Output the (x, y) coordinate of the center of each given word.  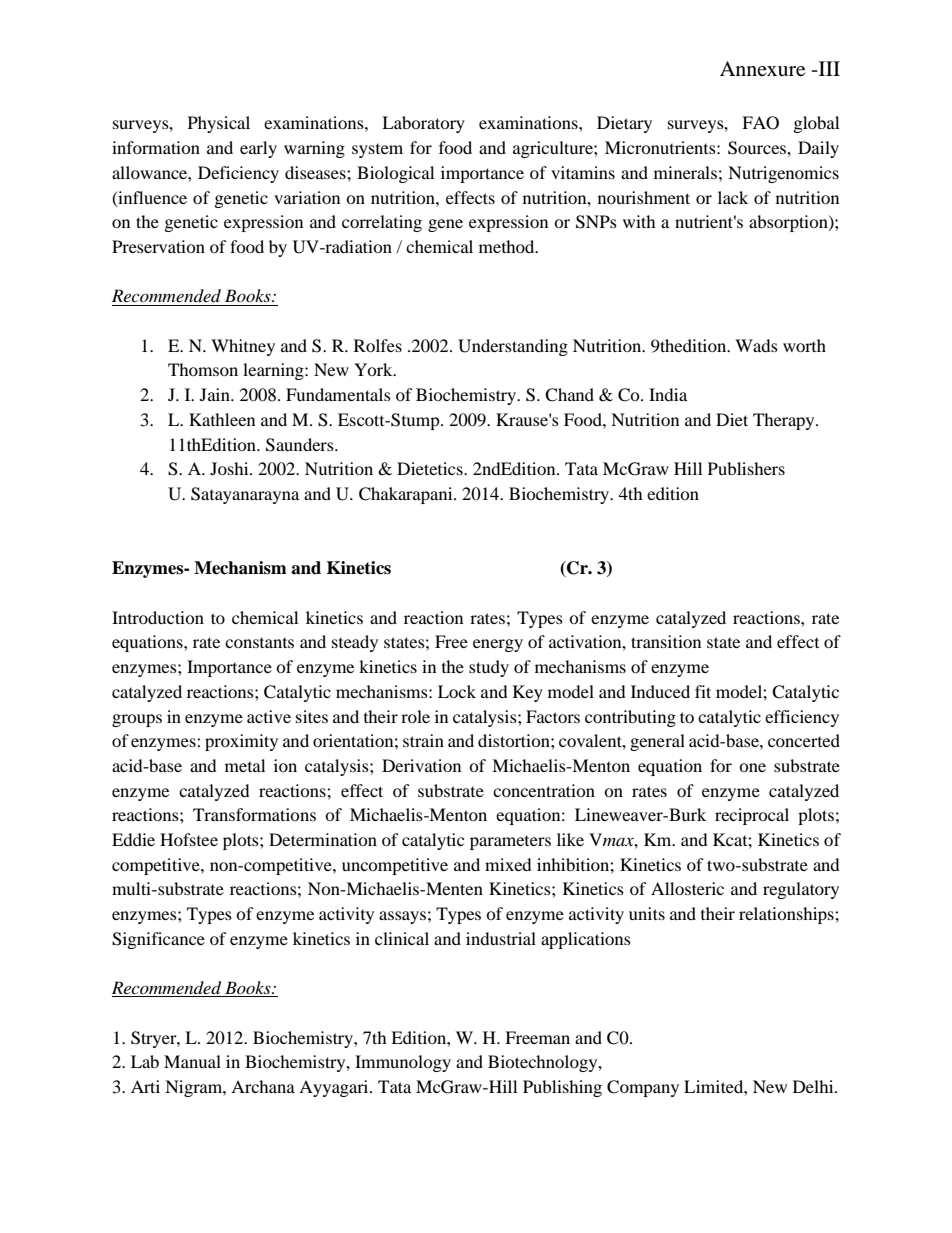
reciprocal (752, 816)
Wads (756, 345)
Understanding (513, 347)
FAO (760, 123)
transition (666, 641)
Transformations (254, 814)
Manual (192, 1061)
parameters (510, 843)
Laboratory (423, 124)
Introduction (158, 617)
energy (498, 645)
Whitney (243, 347)
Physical (219, 124)
